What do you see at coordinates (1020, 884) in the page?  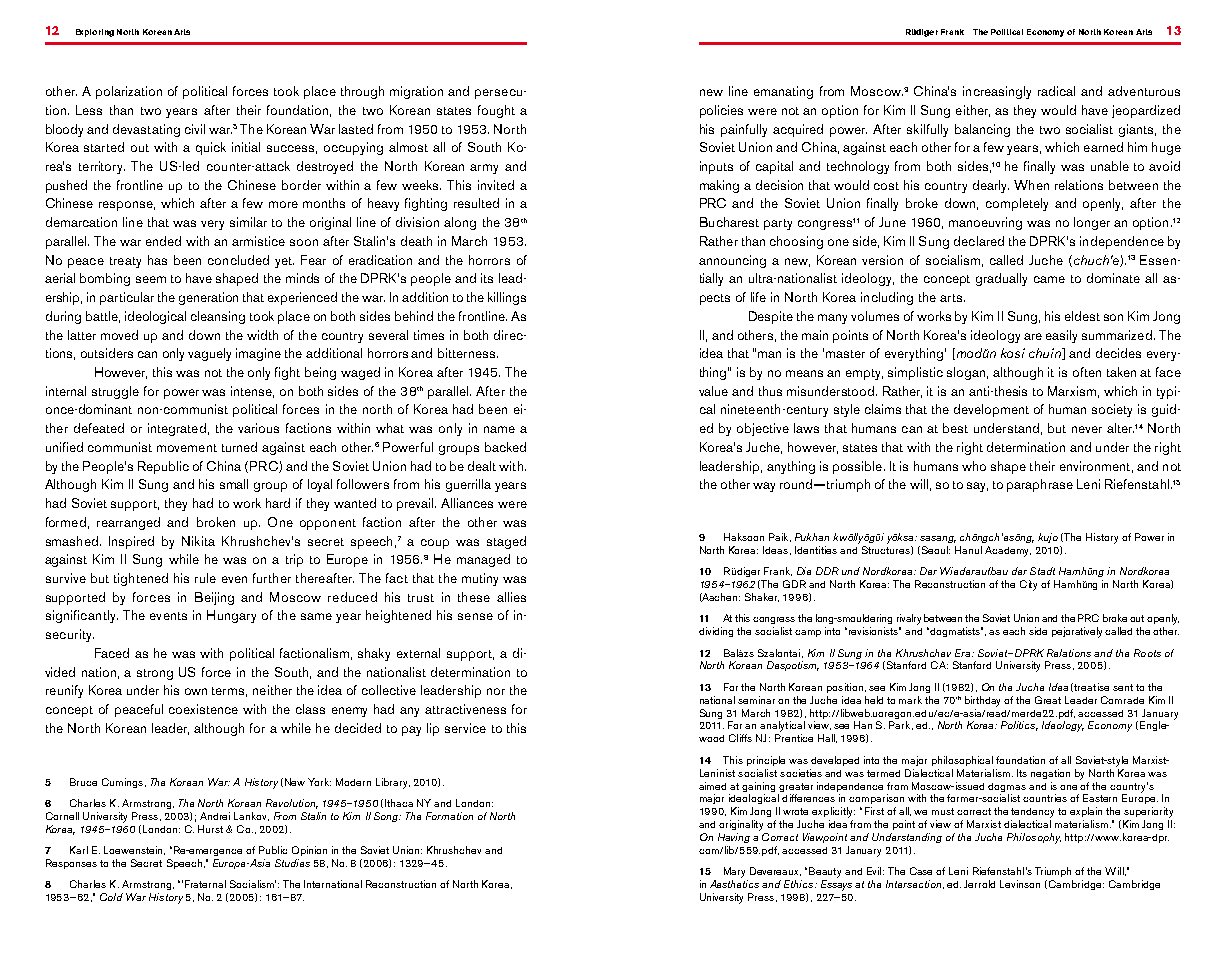 I see `Levinson` at bounding box center [1020, 884].
